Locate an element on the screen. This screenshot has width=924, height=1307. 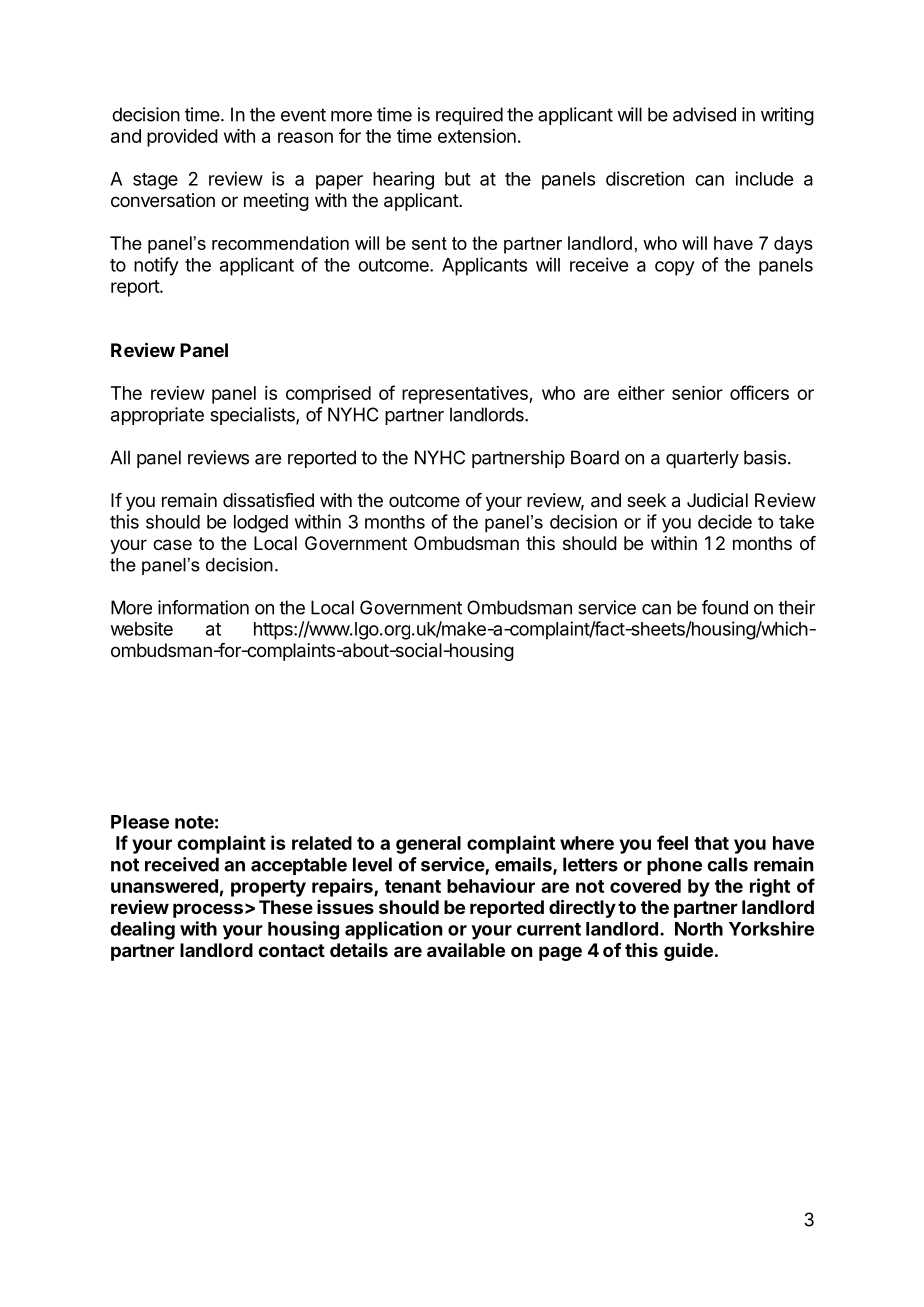
North is located at coordinates (699, 929).
